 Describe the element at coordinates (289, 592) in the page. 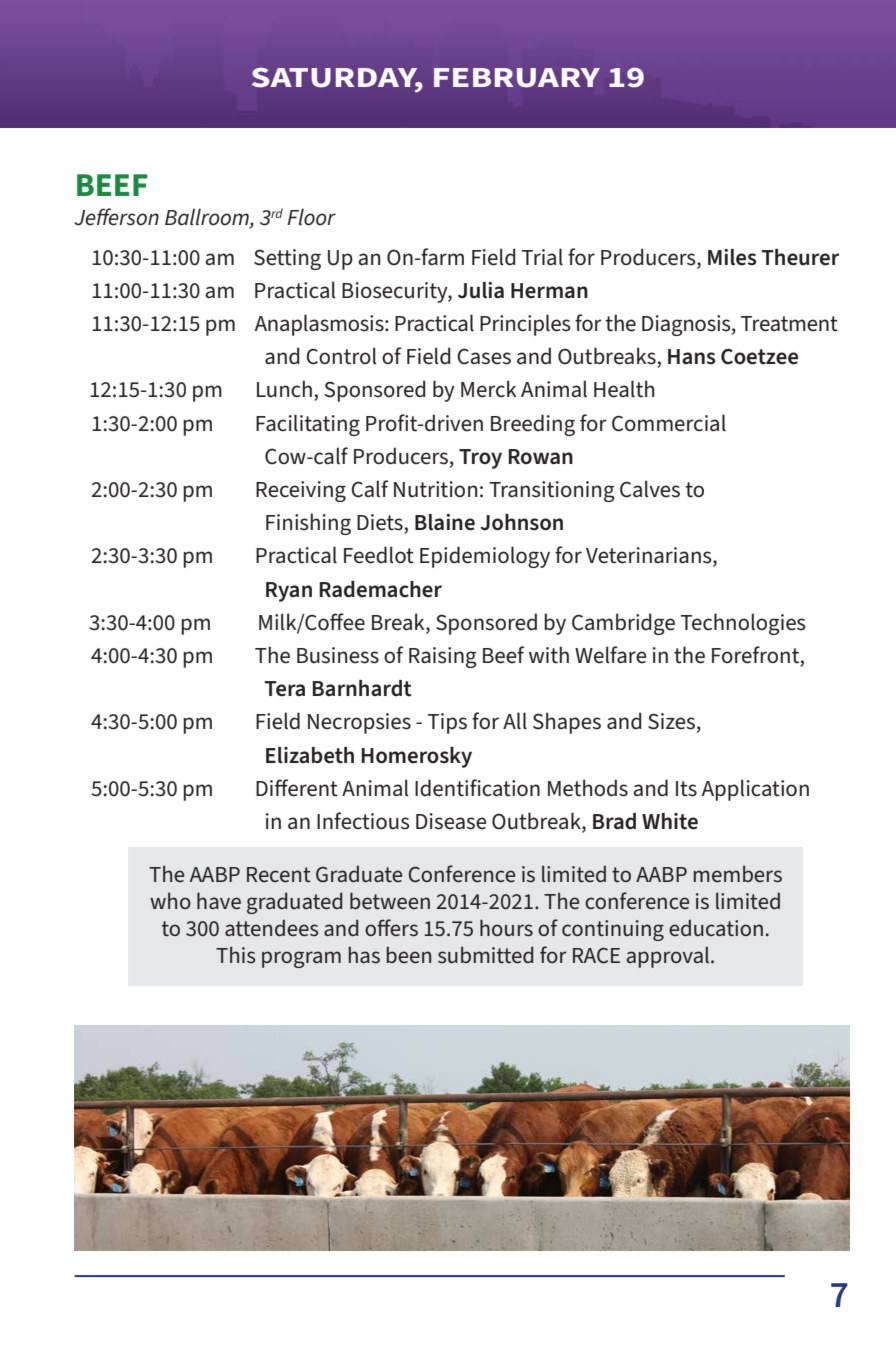

I see `Ryan` at that location.
